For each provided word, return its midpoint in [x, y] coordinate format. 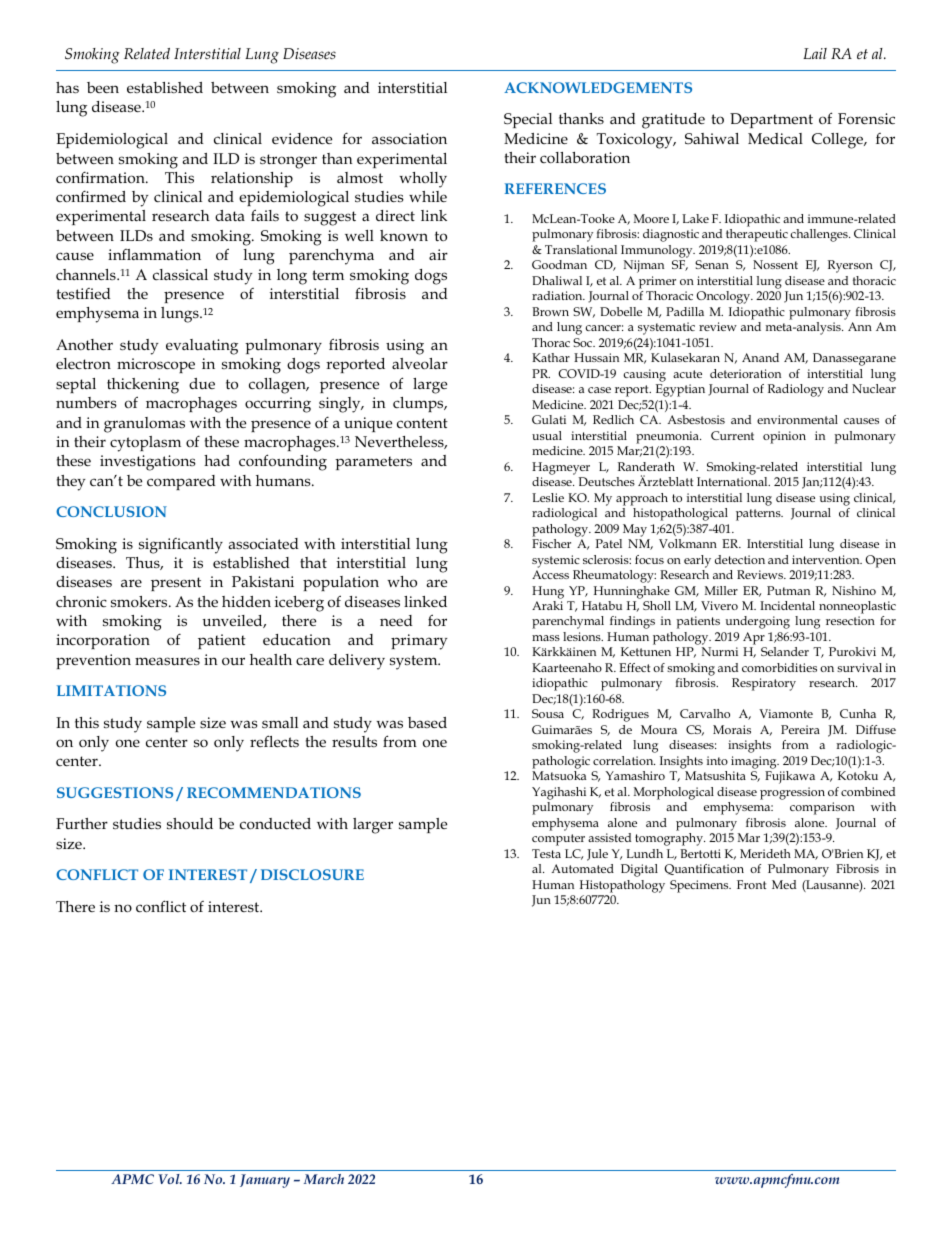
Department [771, 120]
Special [528, 120]
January [265, 1181]
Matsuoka [559, 775]
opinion [784, 437]
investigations [148, 463]
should [190, 823]
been [103, 87]
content [422, 423]
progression [792, 793]
